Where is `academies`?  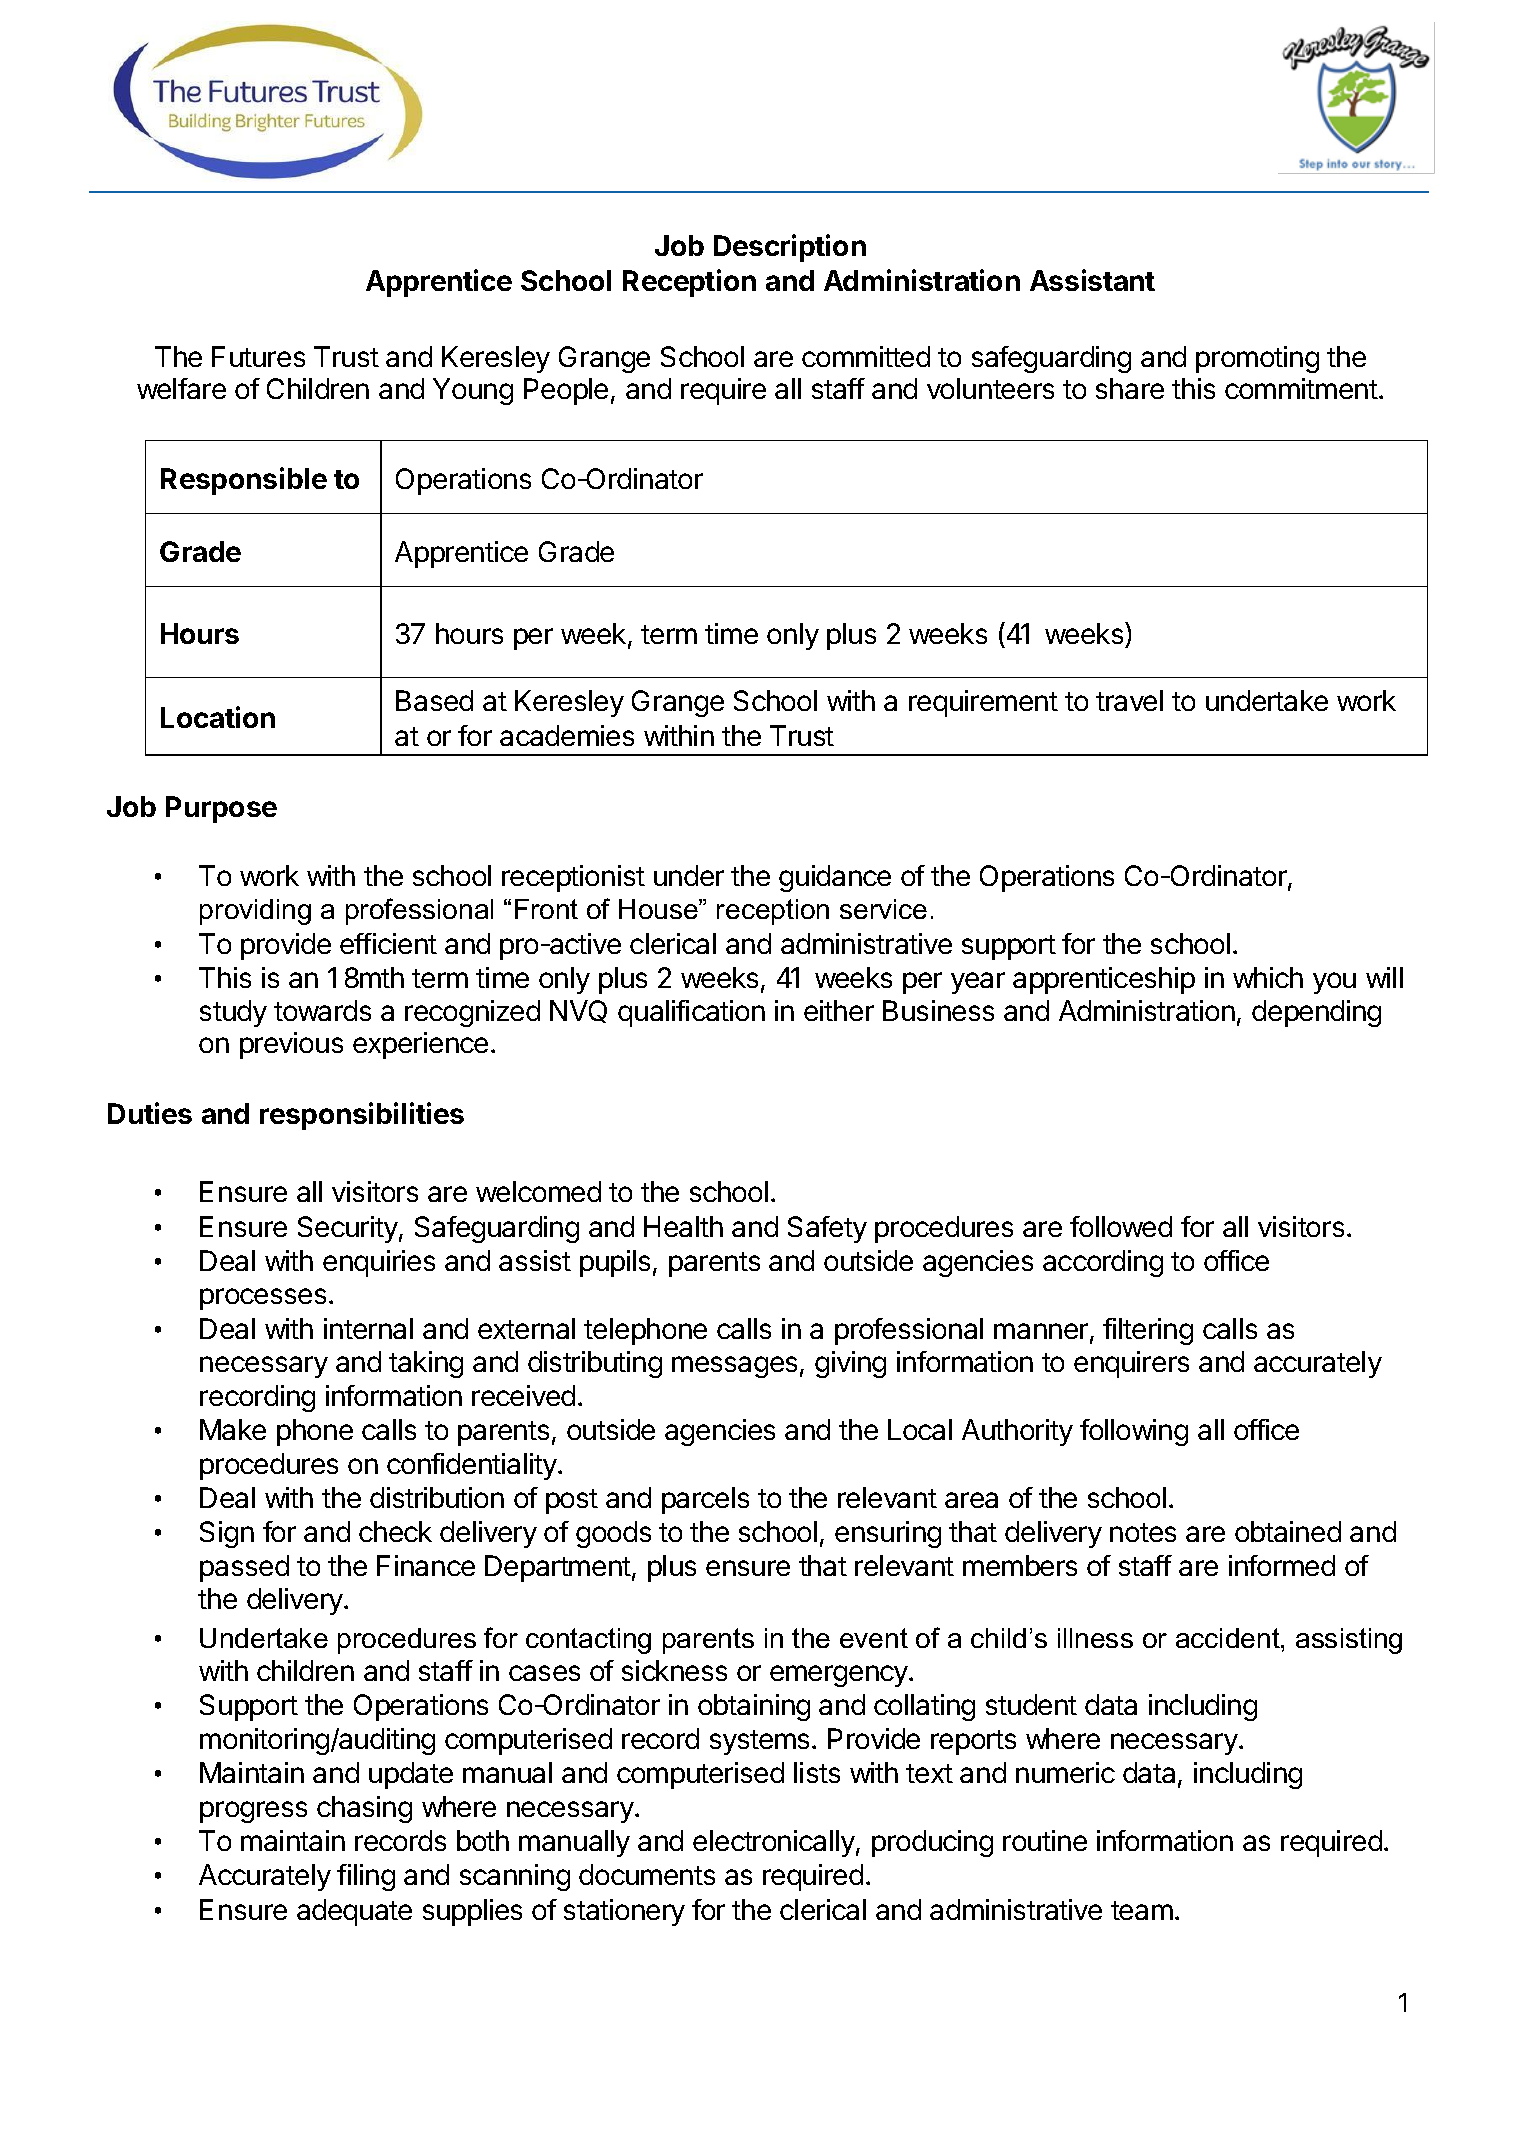
academies is located at coordinates (567, 735).
